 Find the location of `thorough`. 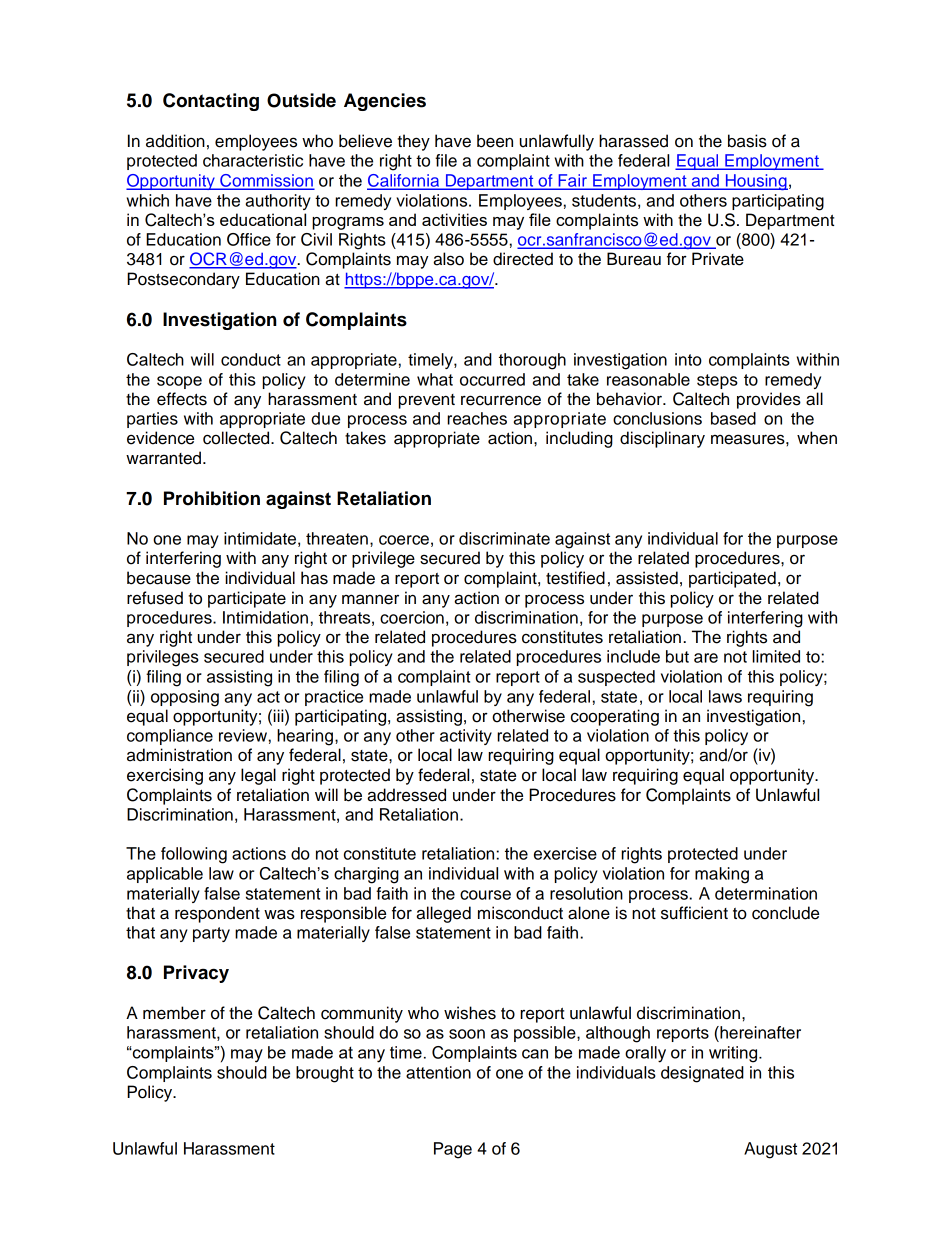

thorough is located at coordinates (532, 361).
